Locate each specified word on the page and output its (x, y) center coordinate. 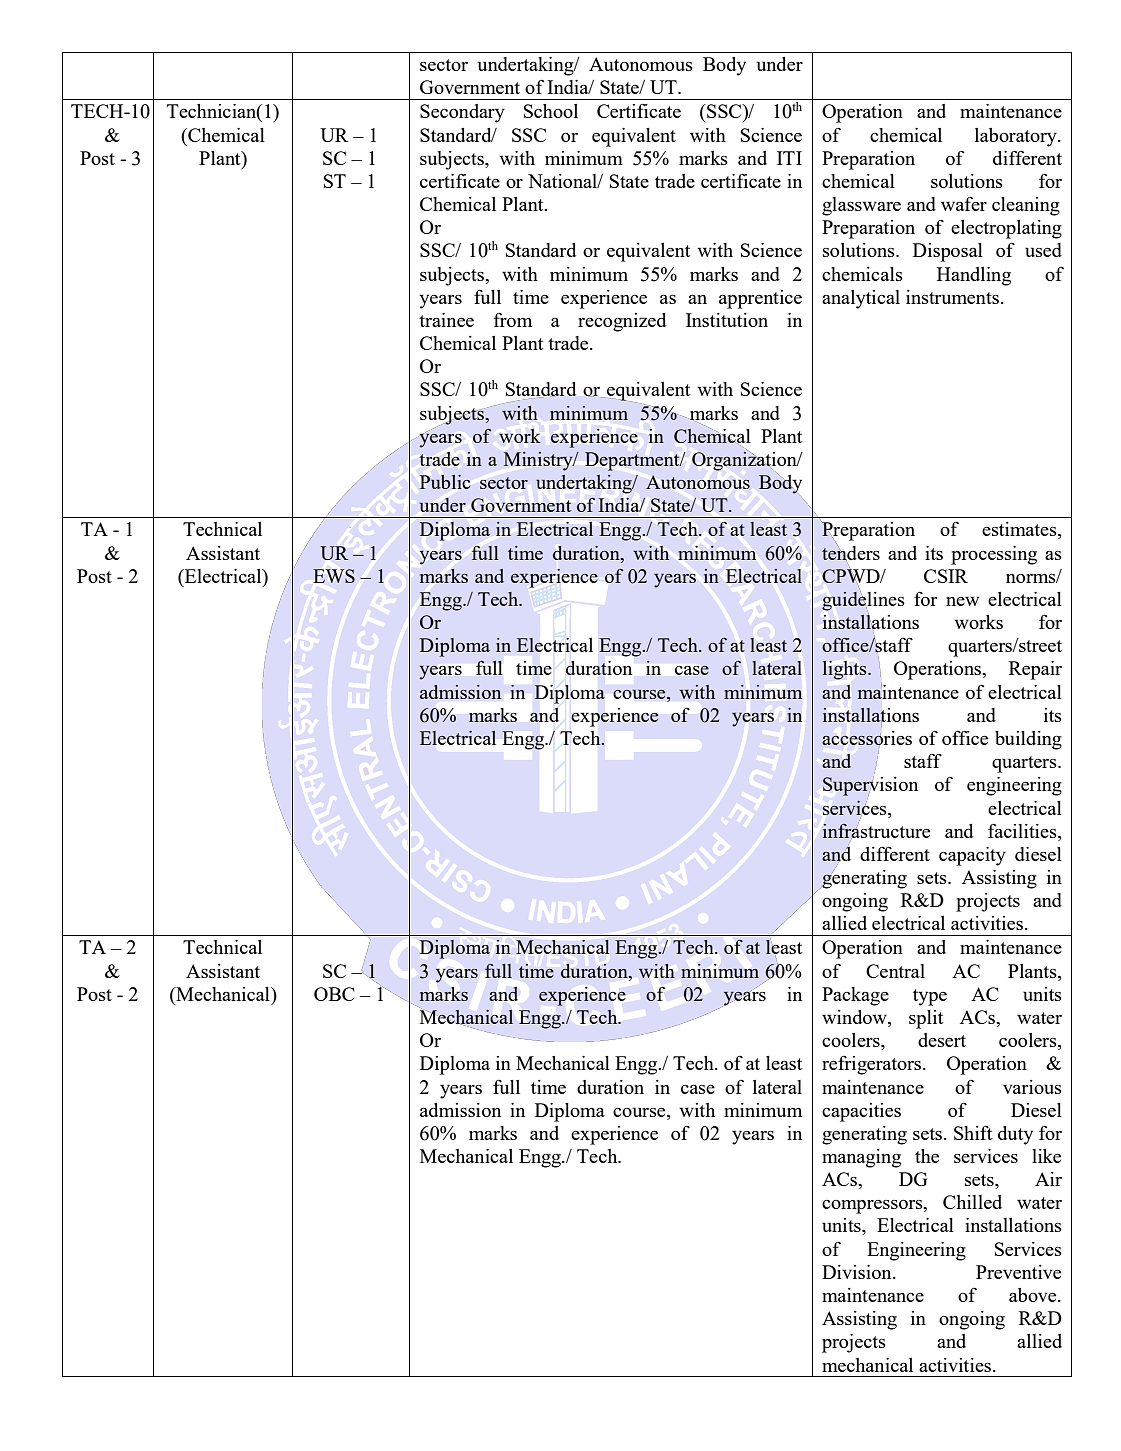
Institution (727, 320)
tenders (851, 552)
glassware (861, 206)
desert (942, 1040)
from (513, 320)
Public (445, 482)
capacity (972, 856)
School (551, 111)
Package (855, 996)
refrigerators (873, 1065)
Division (858, 1272)
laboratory (1017, 137)
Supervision (870, 786)
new (962, 601)
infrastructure (876, 831)
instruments (952, 297)
